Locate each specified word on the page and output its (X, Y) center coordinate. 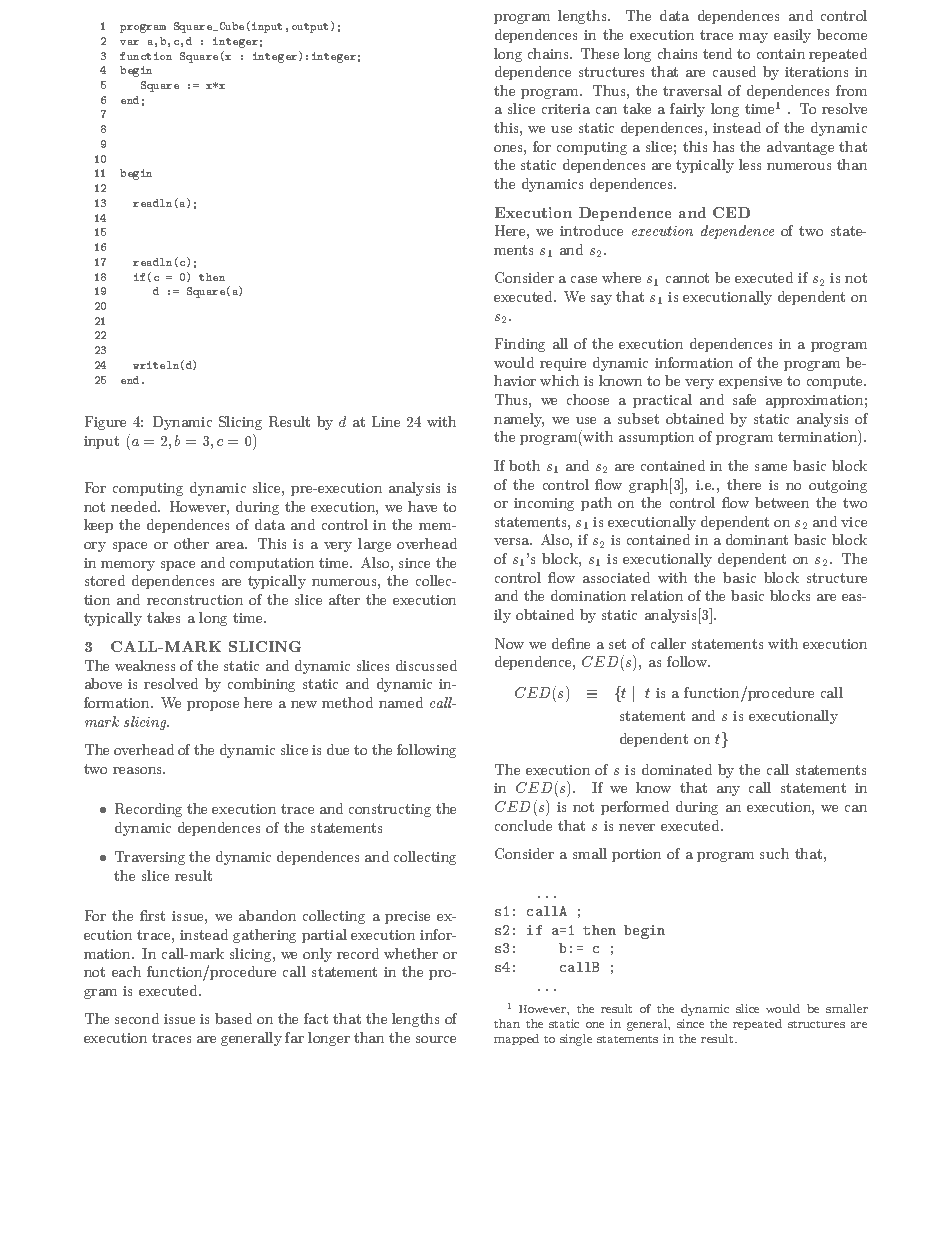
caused (734, 71)
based (233, 1018)
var (129, 42)
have (422, 506)
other (191, 543)
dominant (757, 539)
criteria (566, 109)
